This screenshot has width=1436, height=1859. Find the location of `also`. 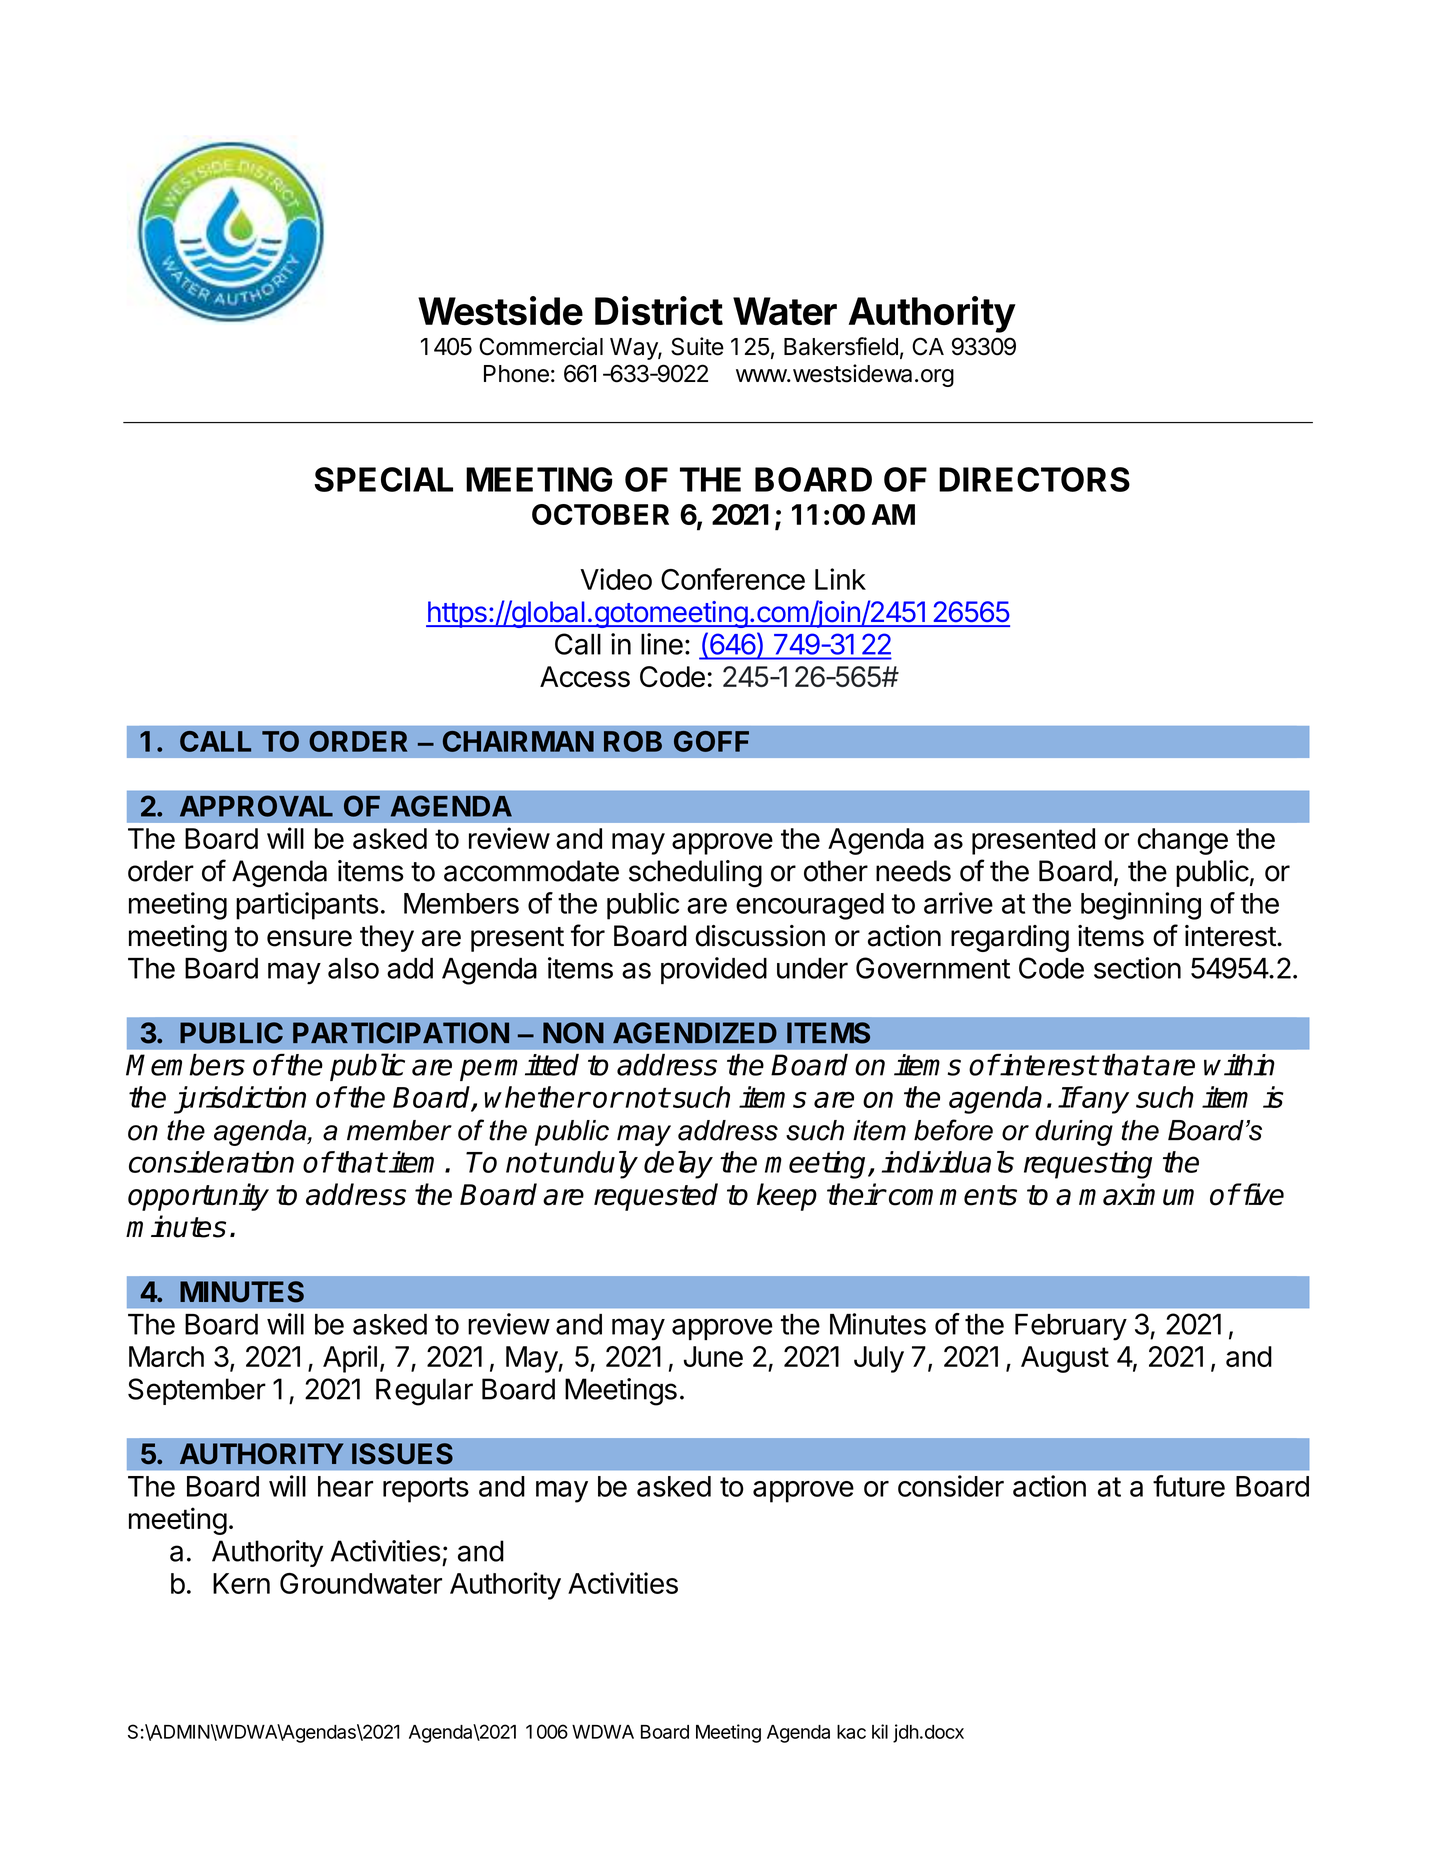

also is located at coordinates (353, 968).
